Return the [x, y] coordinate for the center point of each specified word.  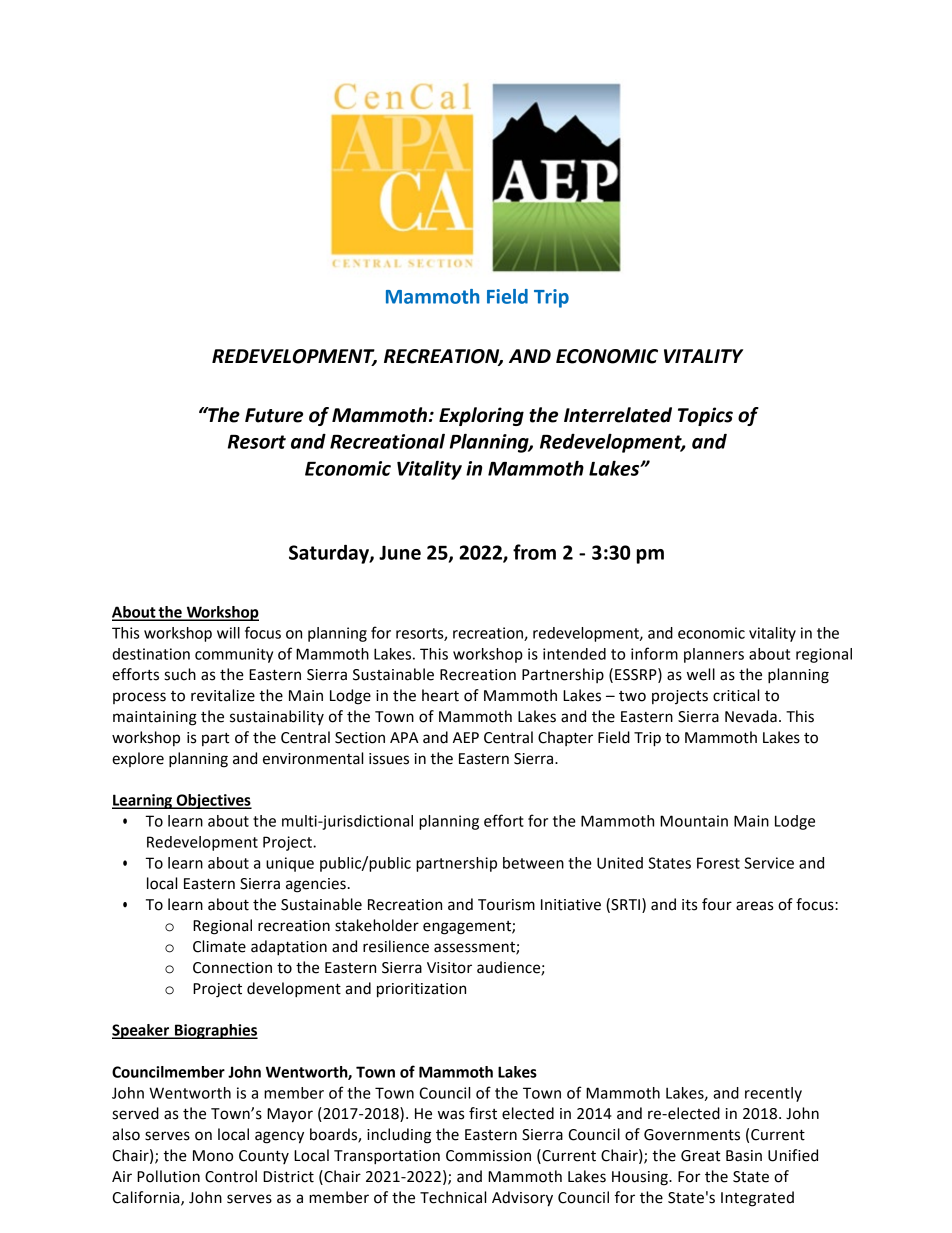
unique [290, 864]
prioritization [421, 990]
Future [274, 415]
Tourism [506, 905]
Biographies [215, 1031]
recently [773, 1094]
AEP [466, 737]
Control [231, 1176]
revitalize [223, 695]
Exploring [481, 416]
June [400, 553]
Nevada [751, 716]
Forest [718, 863]
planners [714, 655]
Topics [705, 416]
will [228, 633]
